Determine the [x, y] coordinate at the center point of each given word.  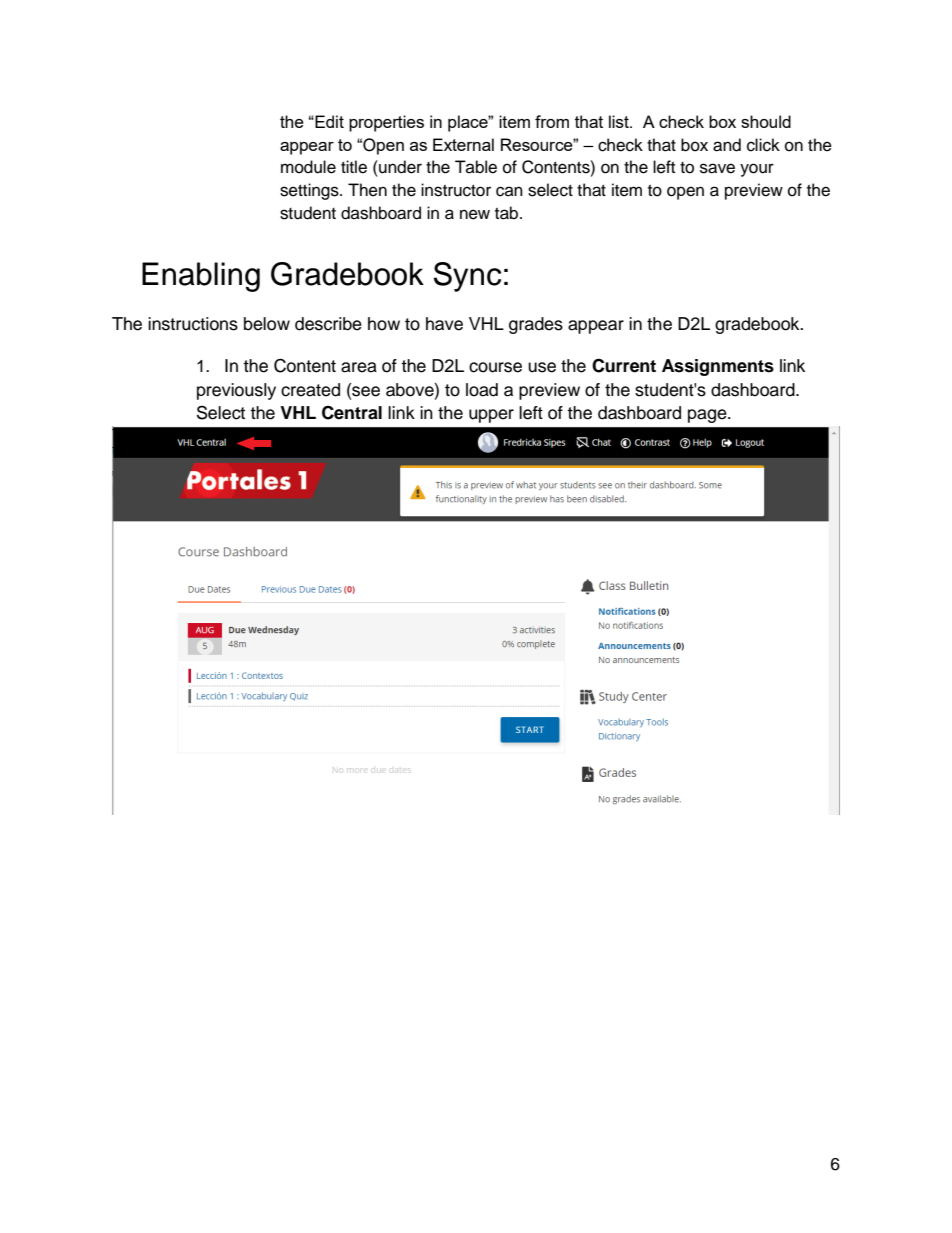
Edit [328, 121]
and [727, 145]
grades [536, 325]
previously [236, 391]
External [463, 144]
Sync [467, 277]
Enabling [201, 277]
